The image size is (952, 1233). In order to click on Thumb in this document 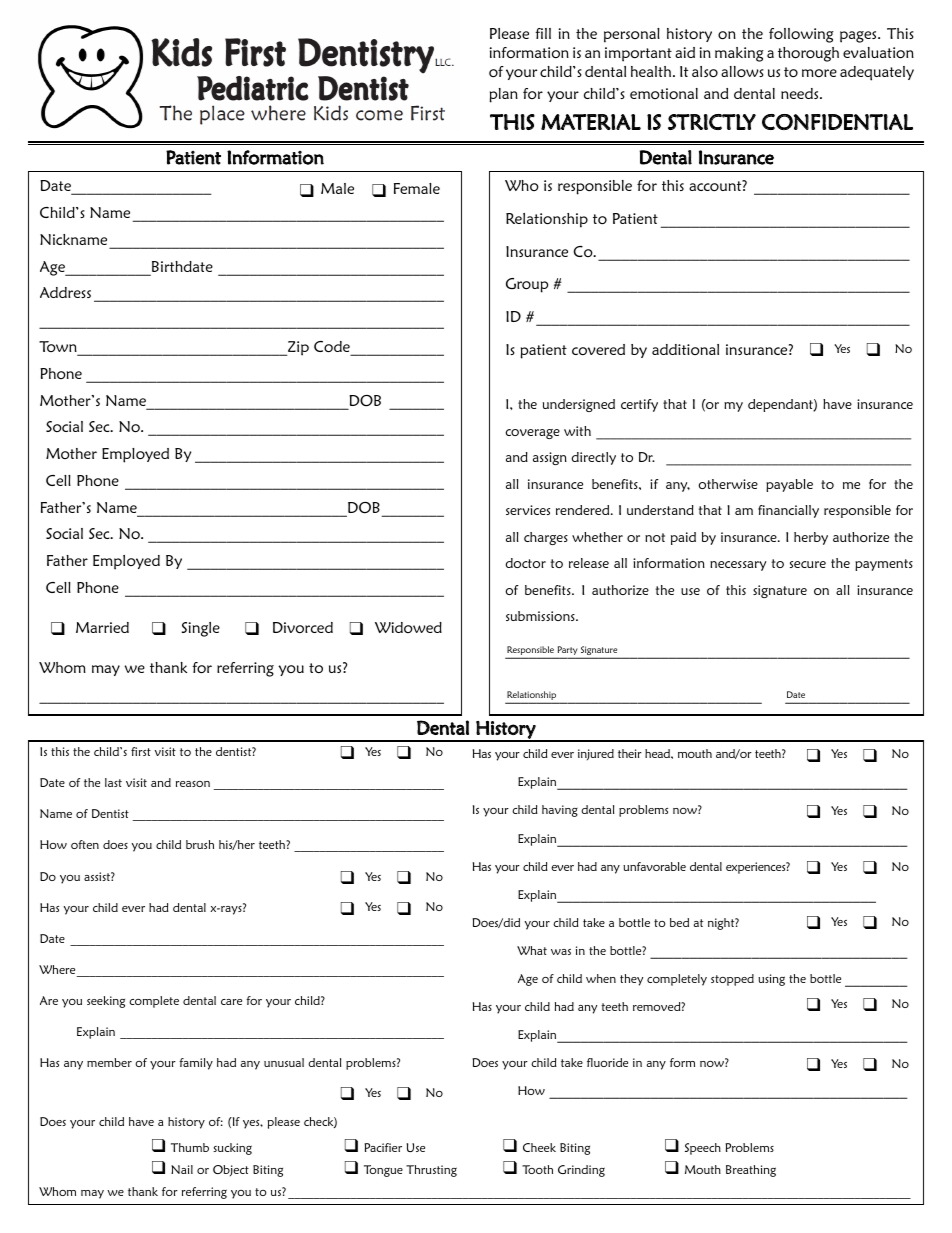, I will do `click(190, 1147)`.
